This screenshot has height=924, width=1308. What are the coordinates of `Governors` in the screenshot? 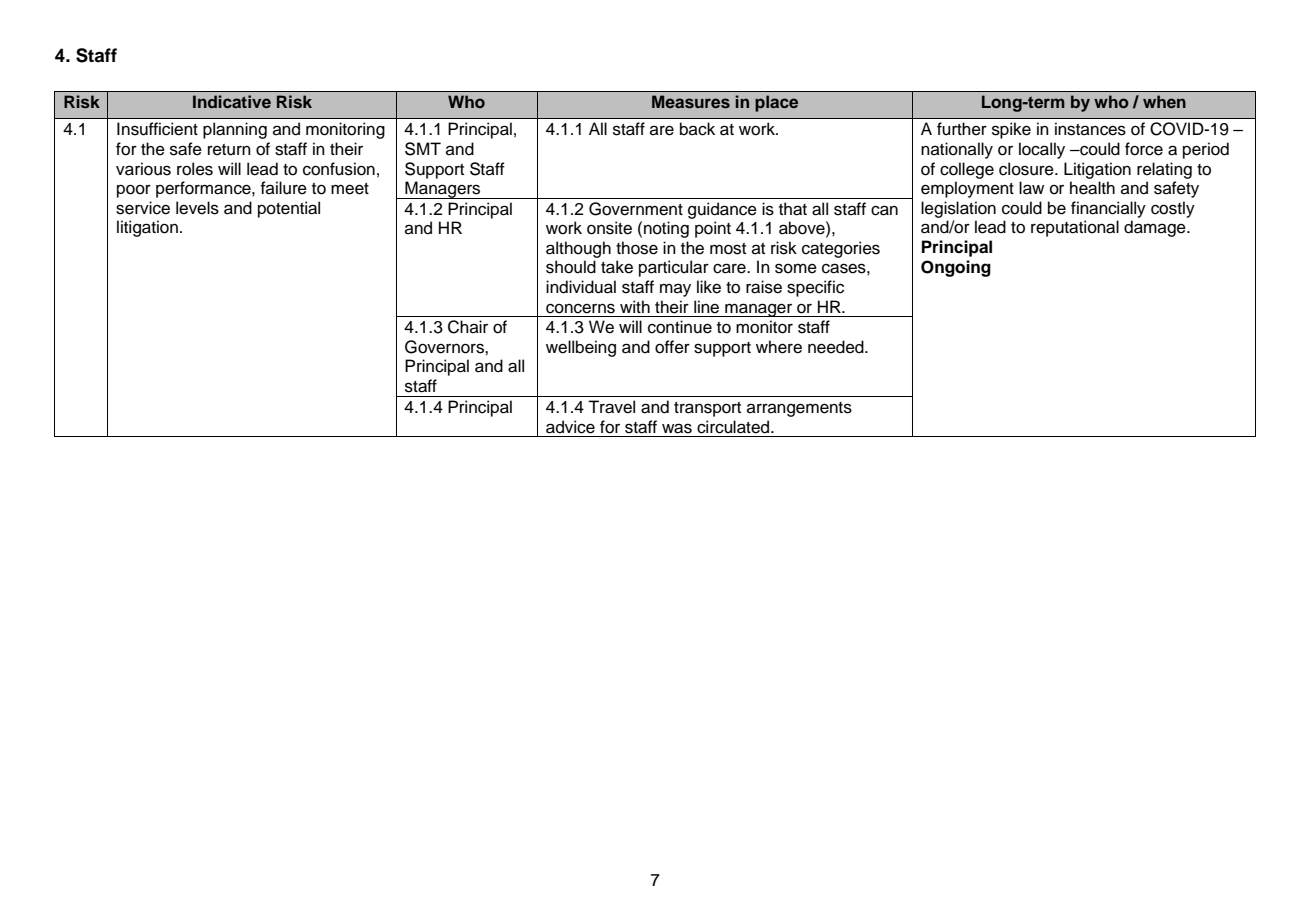 It's located at (445, 347).
